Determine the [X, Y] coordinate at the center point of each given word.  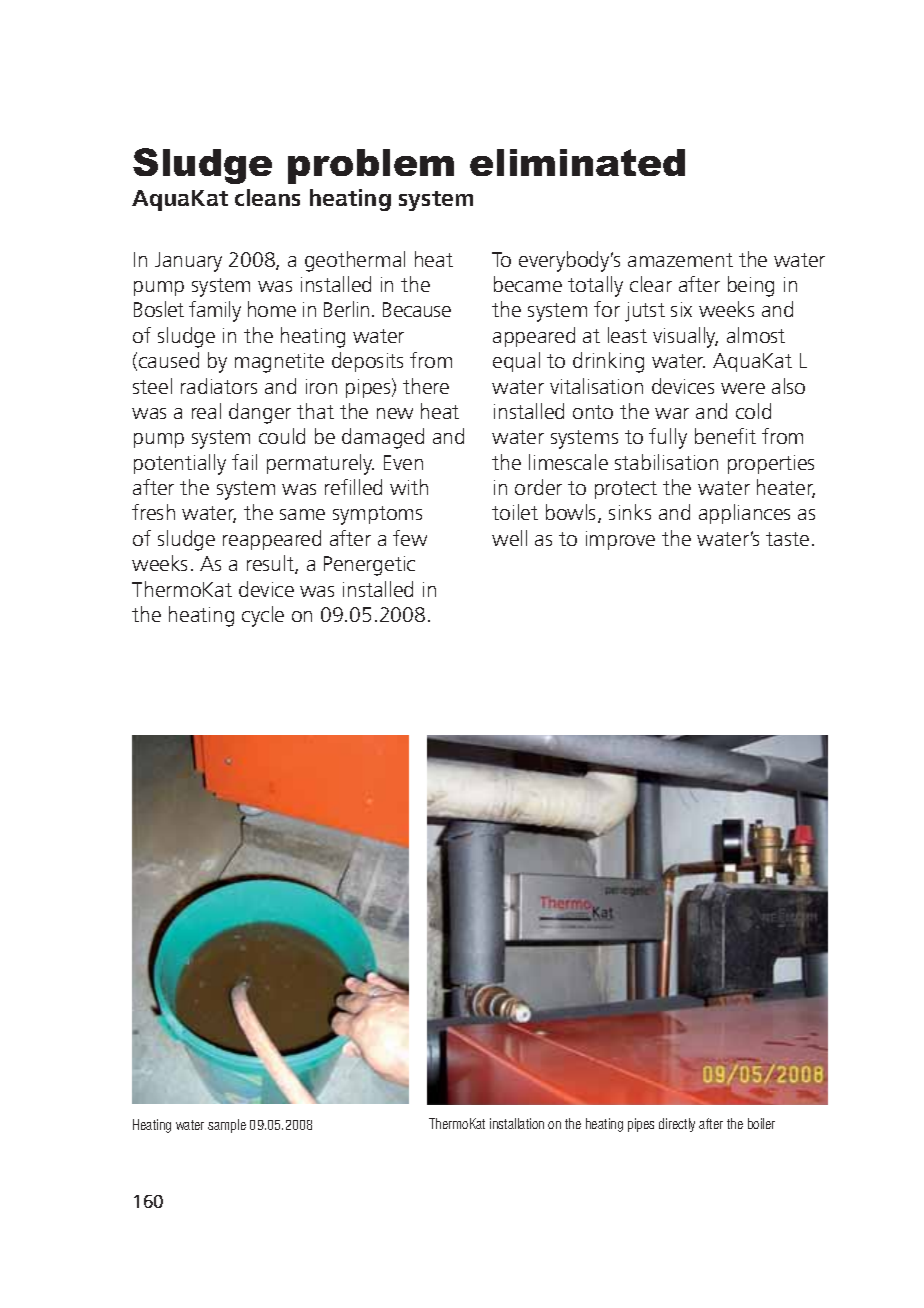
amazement [680, 260]
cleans [267, 197]
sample [227, 1126]
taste [787, 539]
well [509, 538]
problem [371, 166]
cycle [263, 616]
